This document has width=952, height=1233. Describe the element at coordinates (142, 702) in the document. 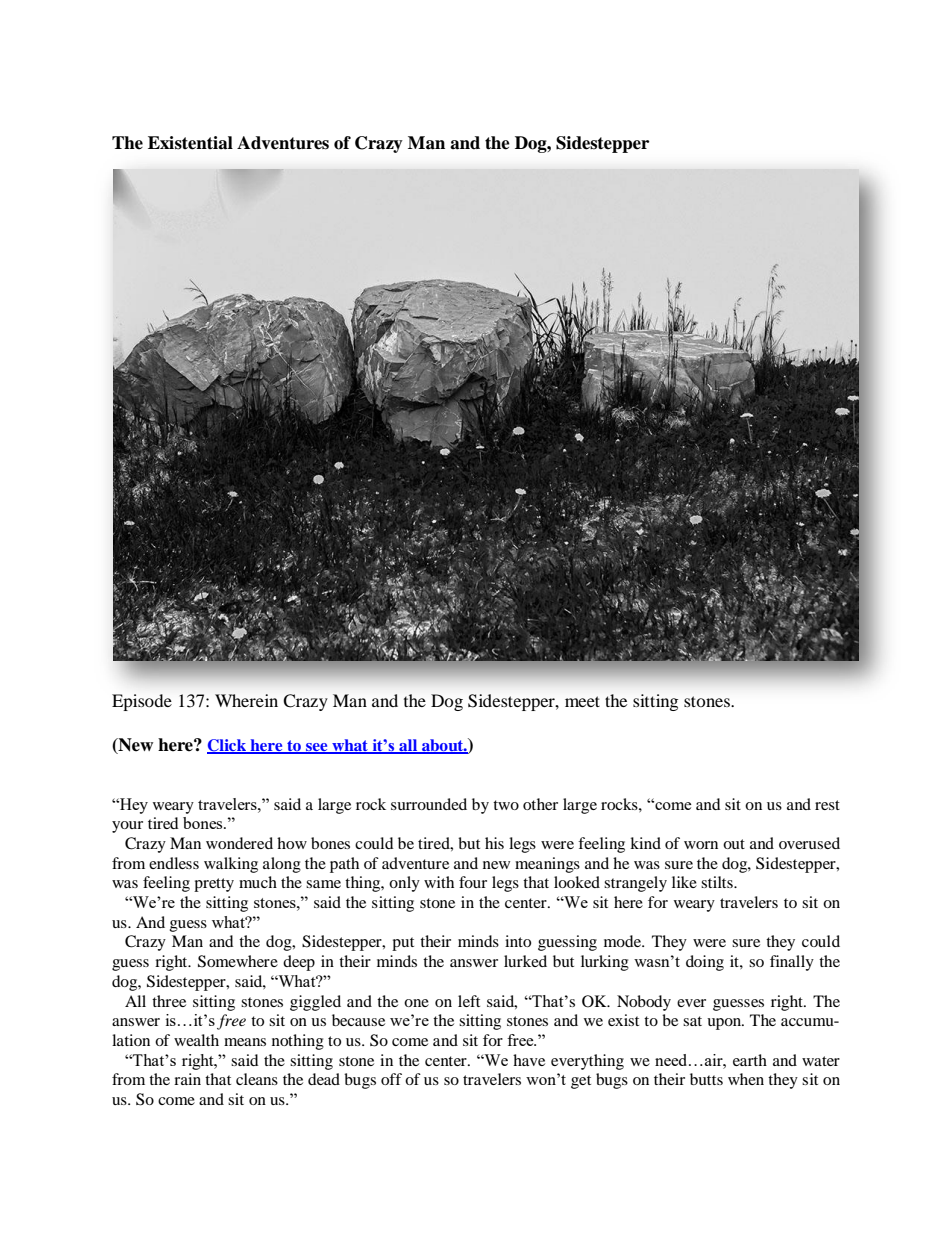

I see `Episode` at that location.
